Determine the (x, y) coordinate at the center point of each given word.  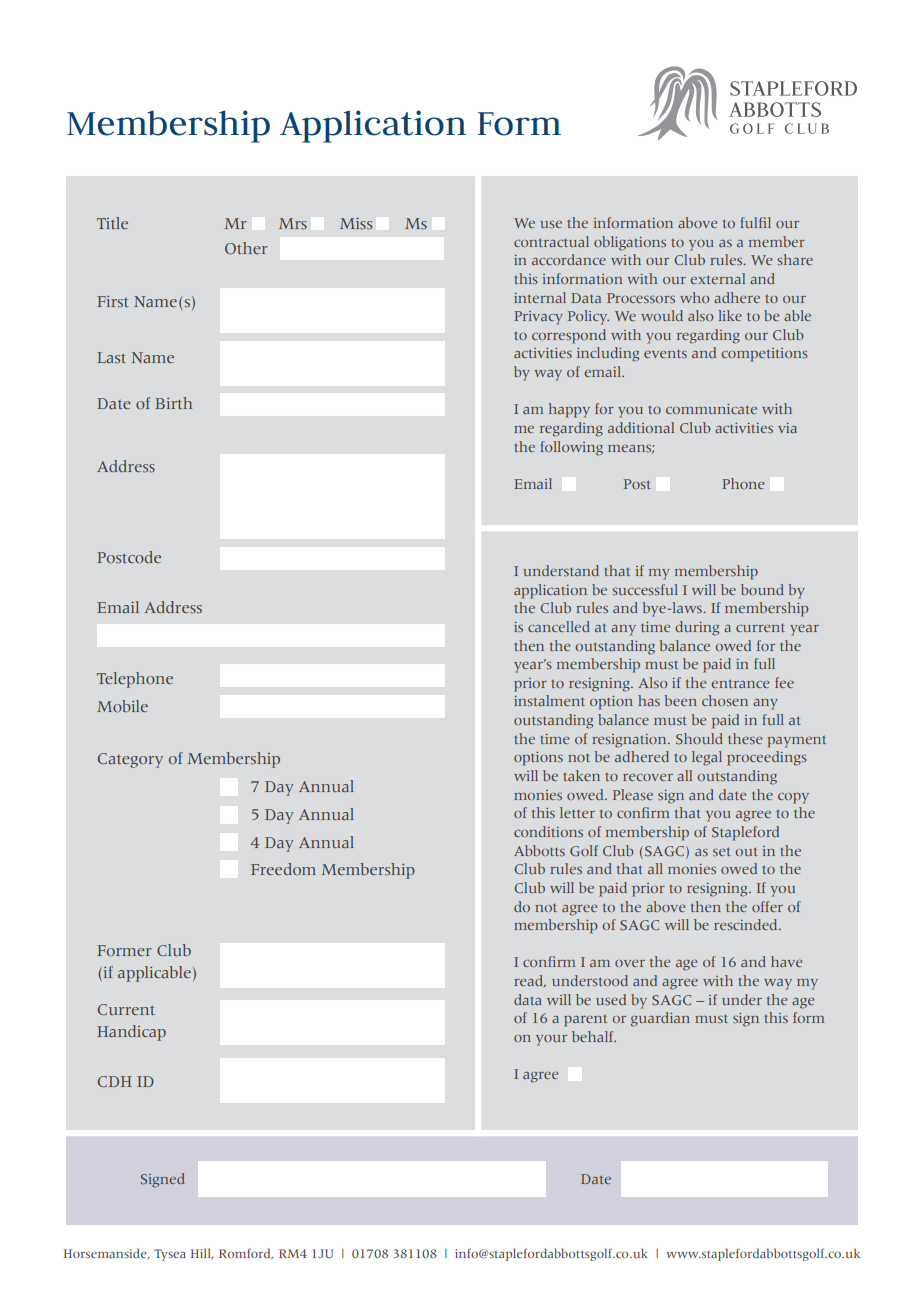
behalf (594, 1036)
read (530, 981)
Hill (202, 1253)
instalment (549, 700)
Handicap (131, 1033)
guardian (660, 1019)
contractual (551, 241)
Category (130, 760)
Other (246, 248)
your (551, 1040)
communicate (711, 409)
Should (699, 739)
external (717, 278)
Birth (173, 403)
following (571, 448)
